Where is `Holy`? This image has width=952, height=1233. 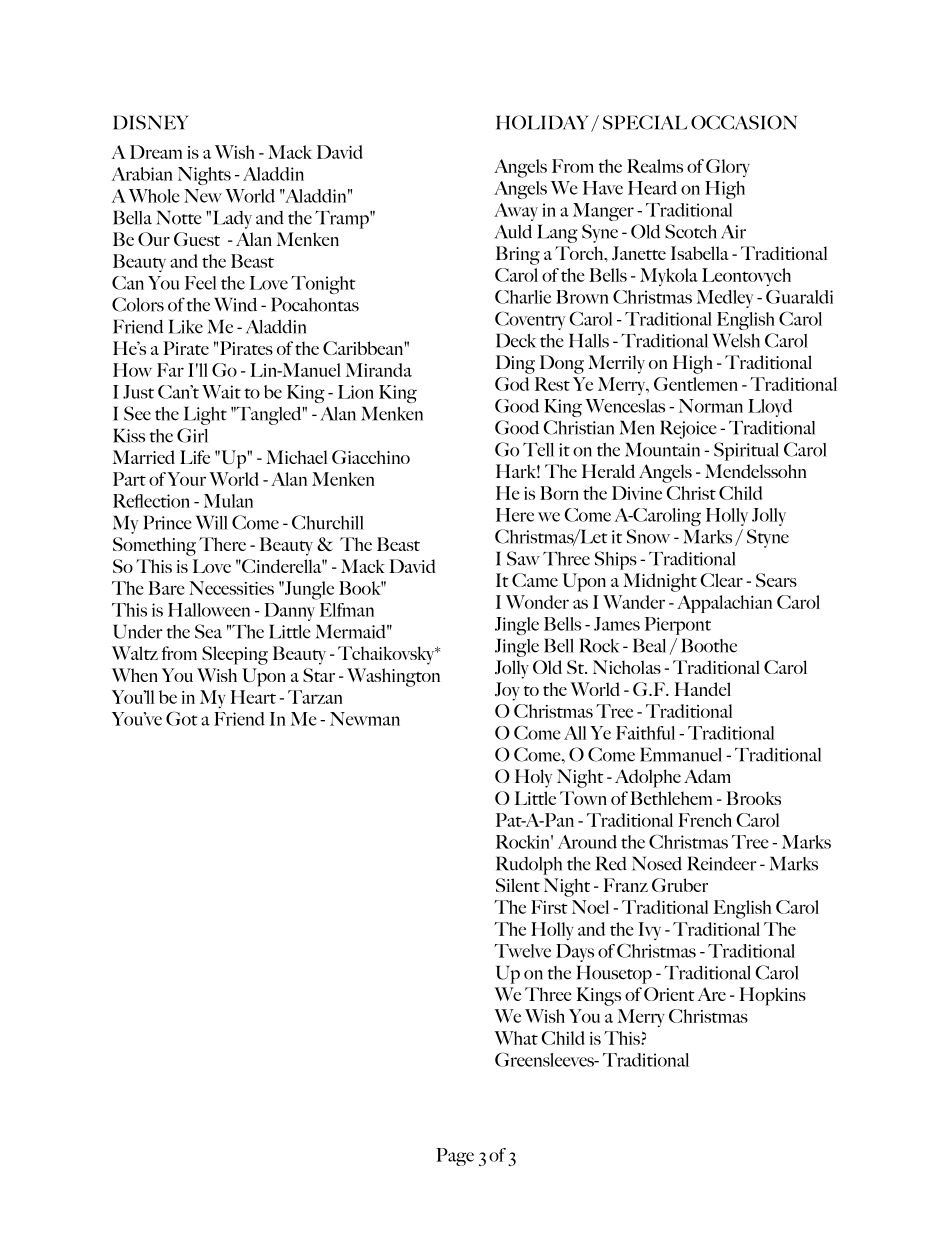
Holy is located at coordinates (534, 778).
